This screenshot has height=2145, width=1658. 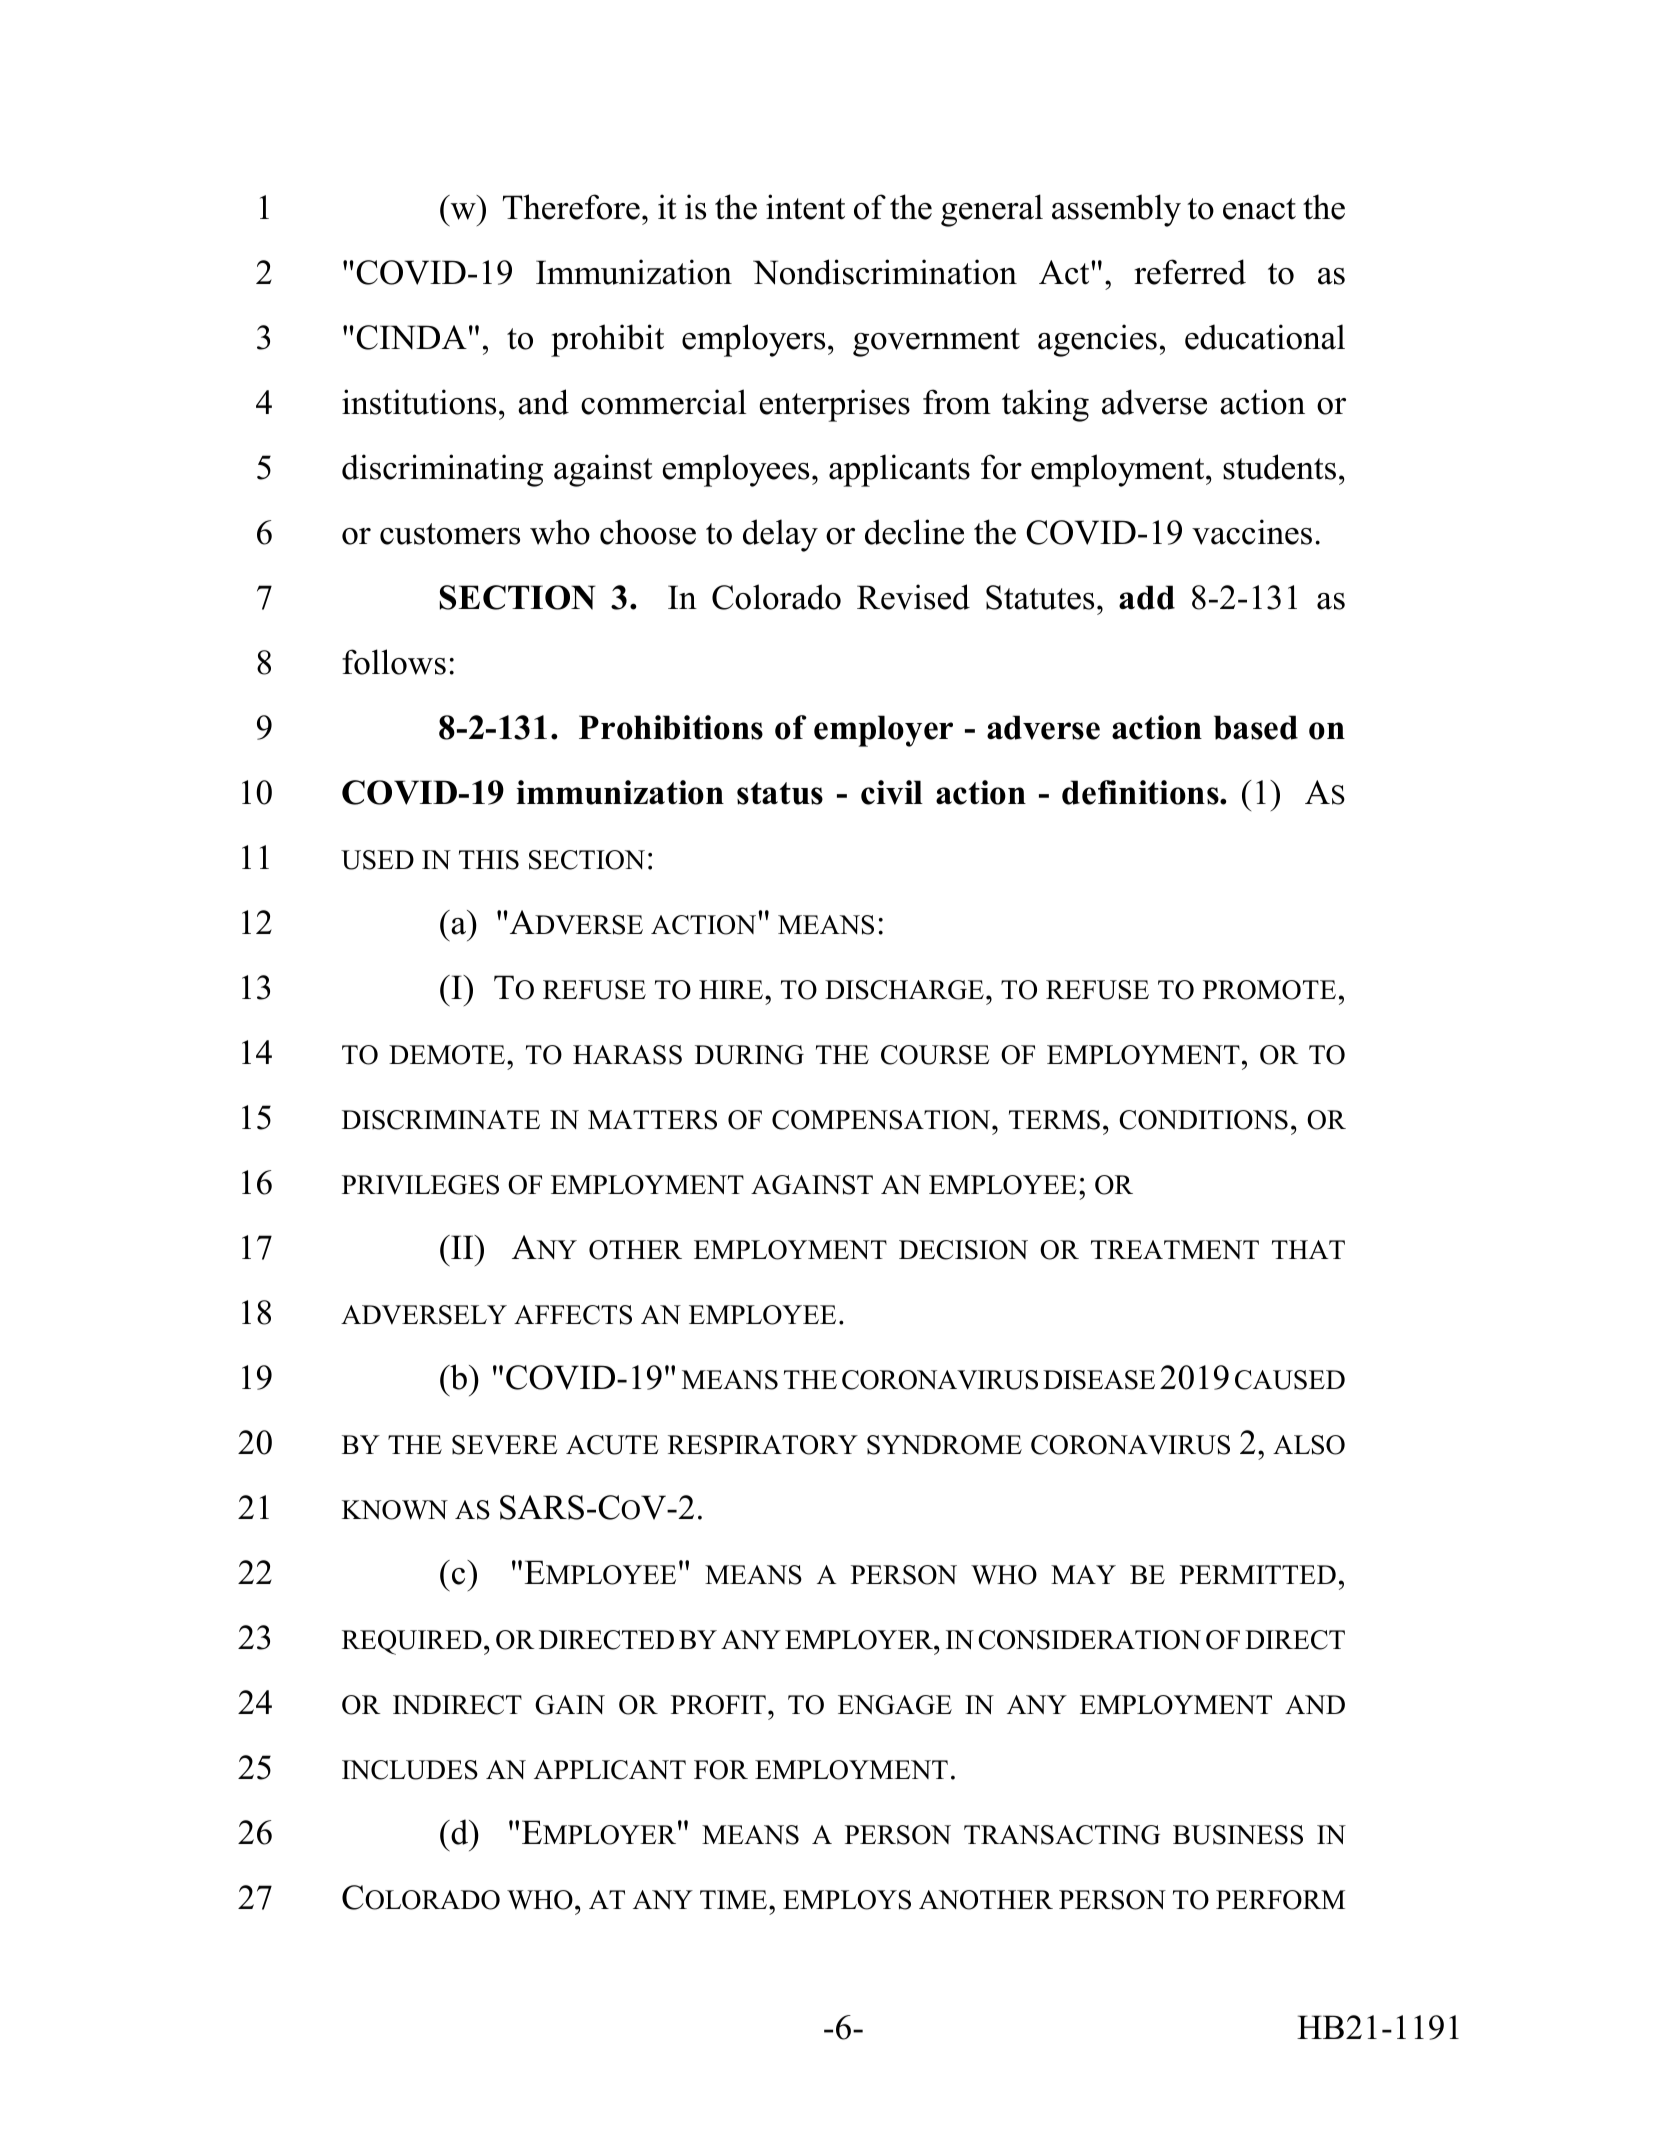 What do you see at coordinates (571, 207) in the screenshot?
I see `Therefore` at bounding box center [571, 207].
